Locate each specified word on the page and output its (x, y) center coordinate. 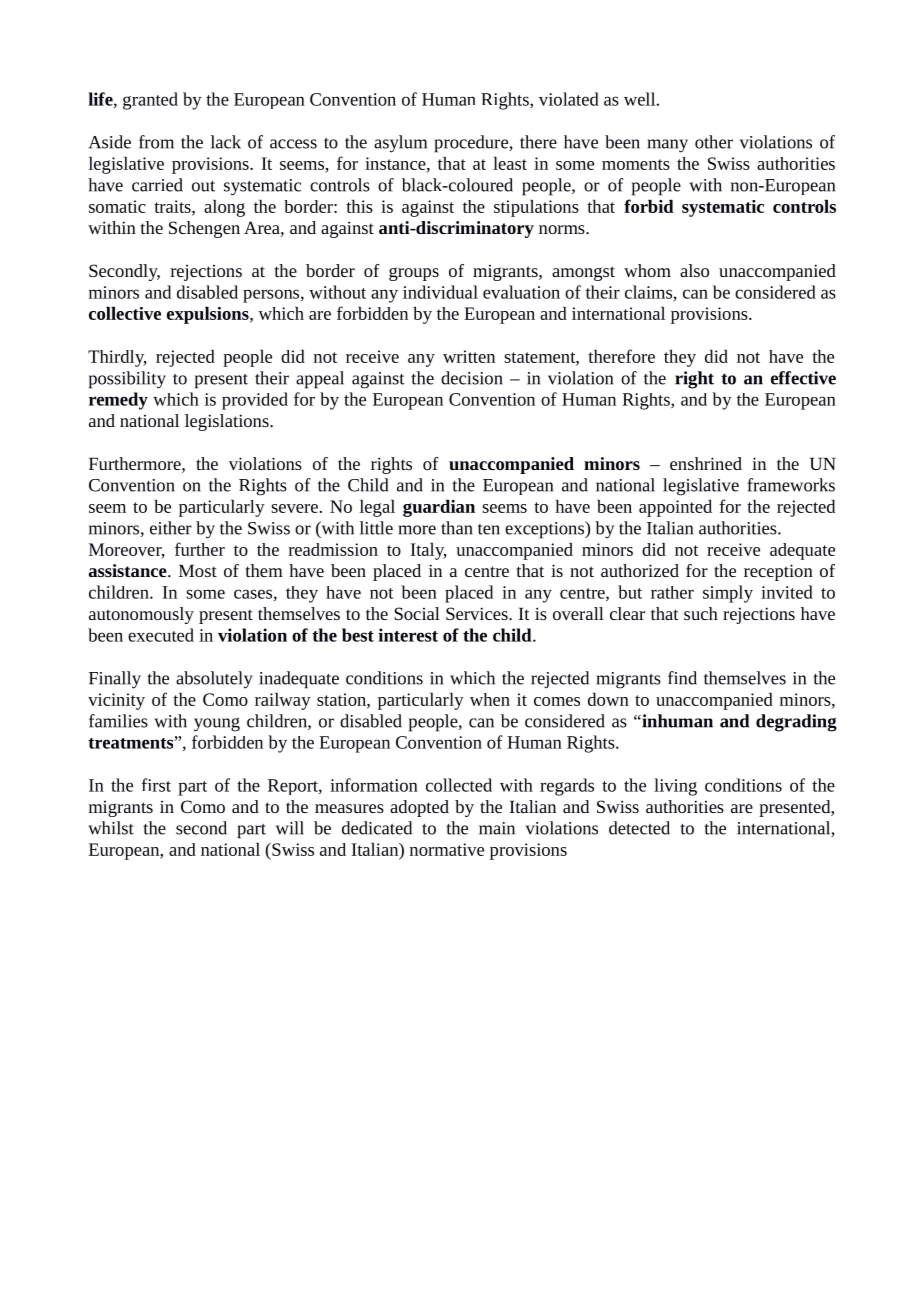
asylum (400, 144)
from (156, 142)
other (714, 142)
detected (639, 828)
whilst (111, 828)
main (497, 828)
